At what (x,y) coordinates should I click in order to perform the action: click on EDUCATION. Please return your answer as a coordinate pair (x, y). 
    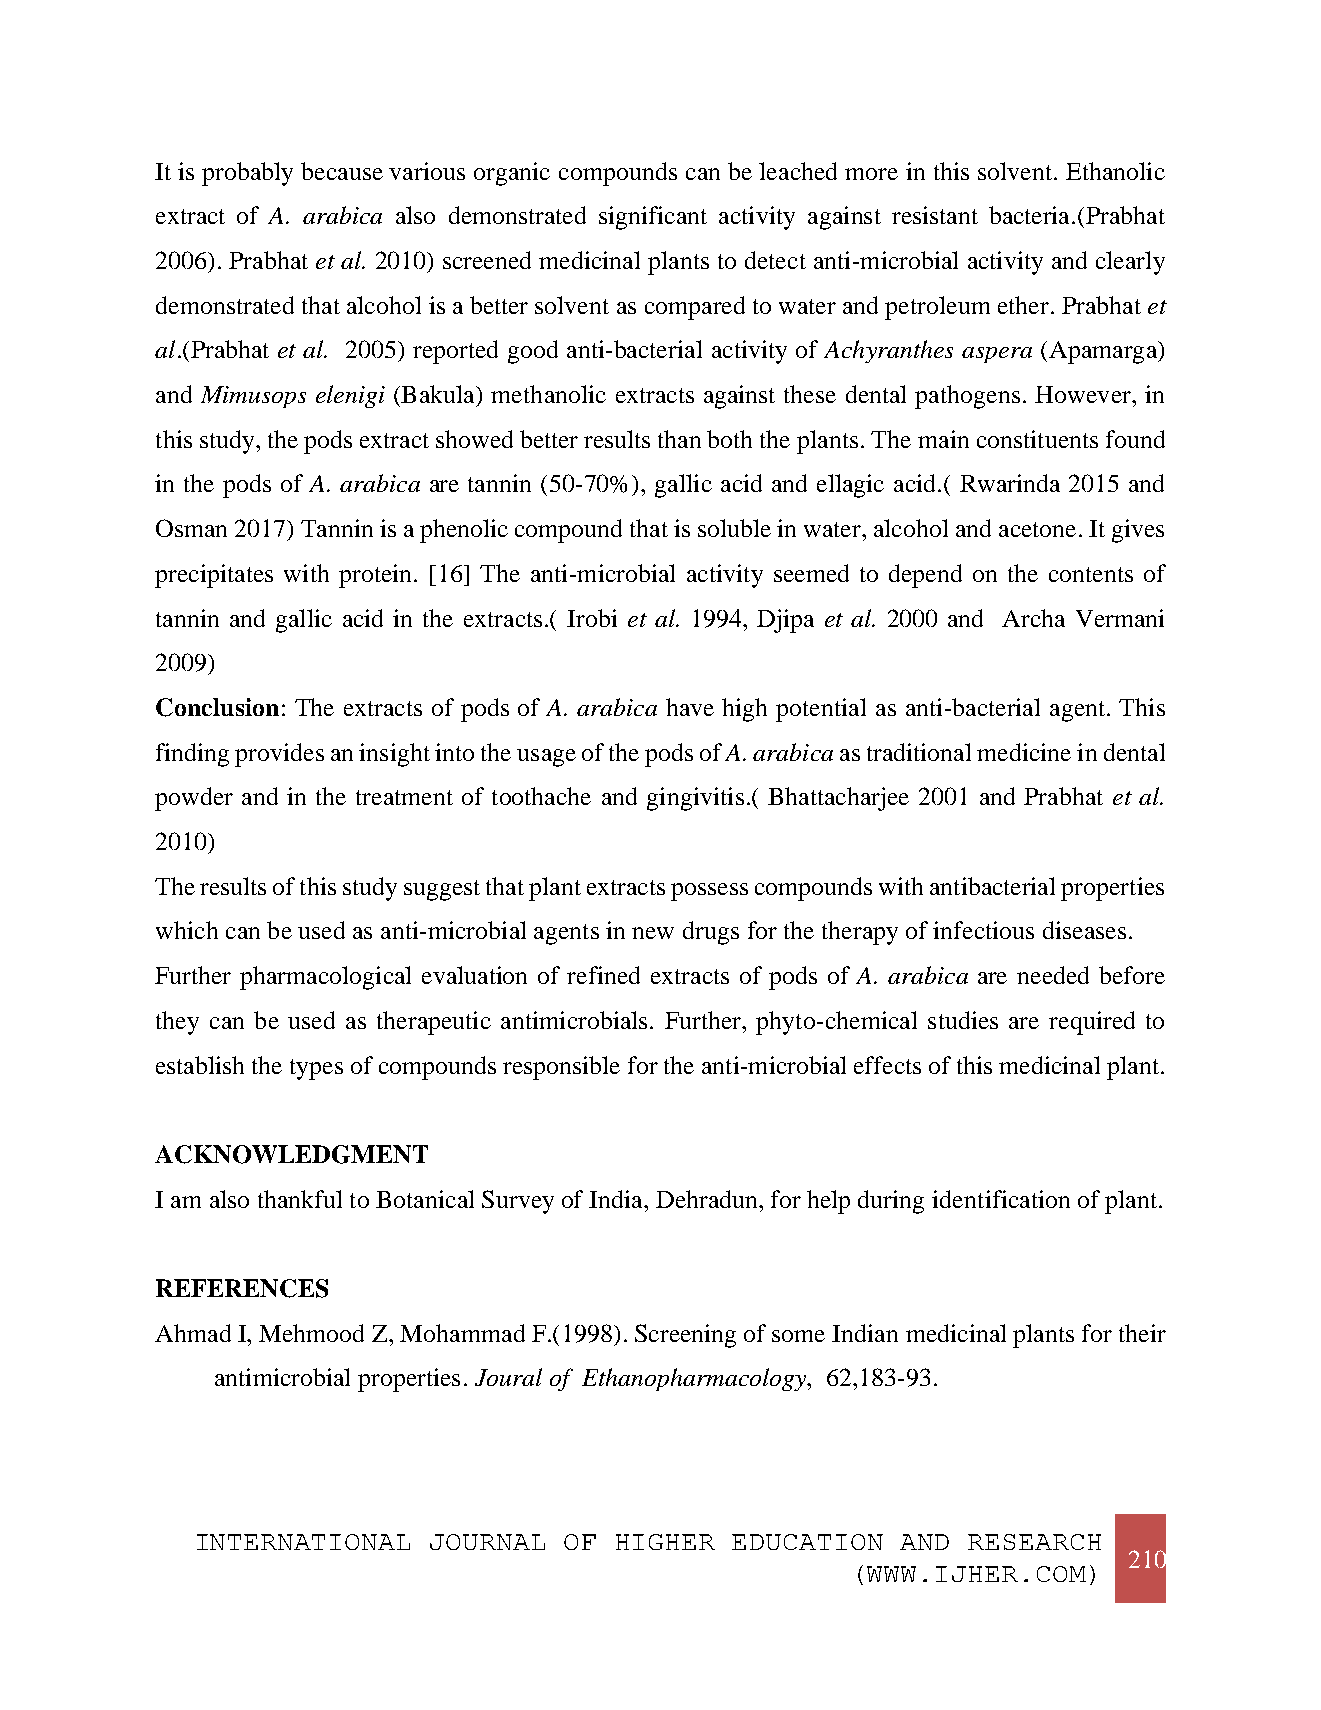
    Looking at the image, I should click on (807, 1542).
